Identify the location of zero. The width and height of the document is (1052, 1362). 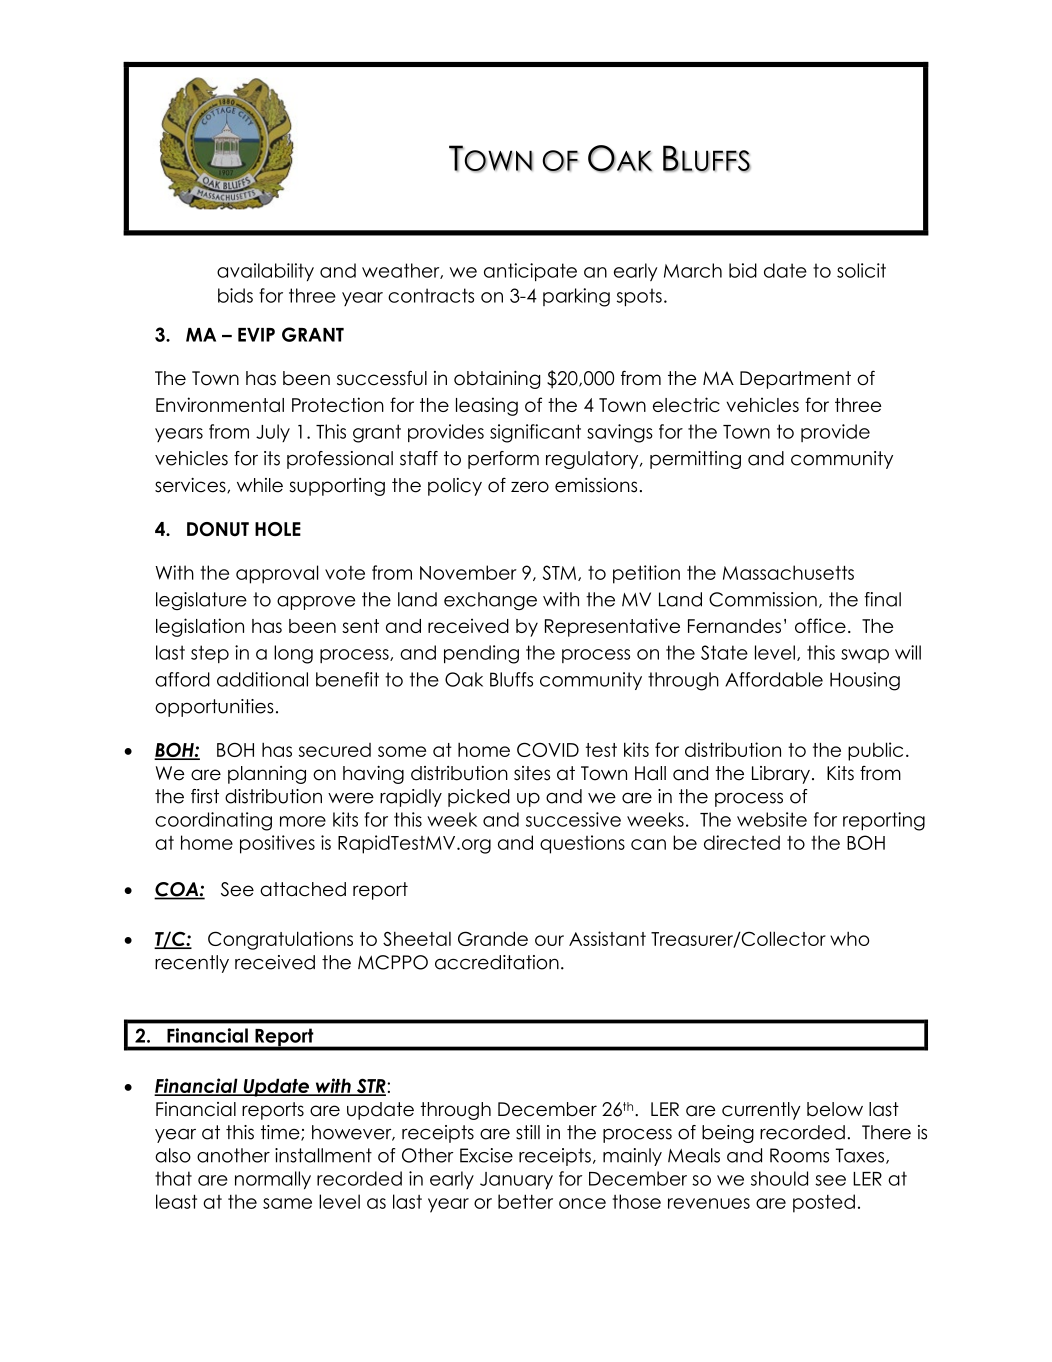
(530, 487).
